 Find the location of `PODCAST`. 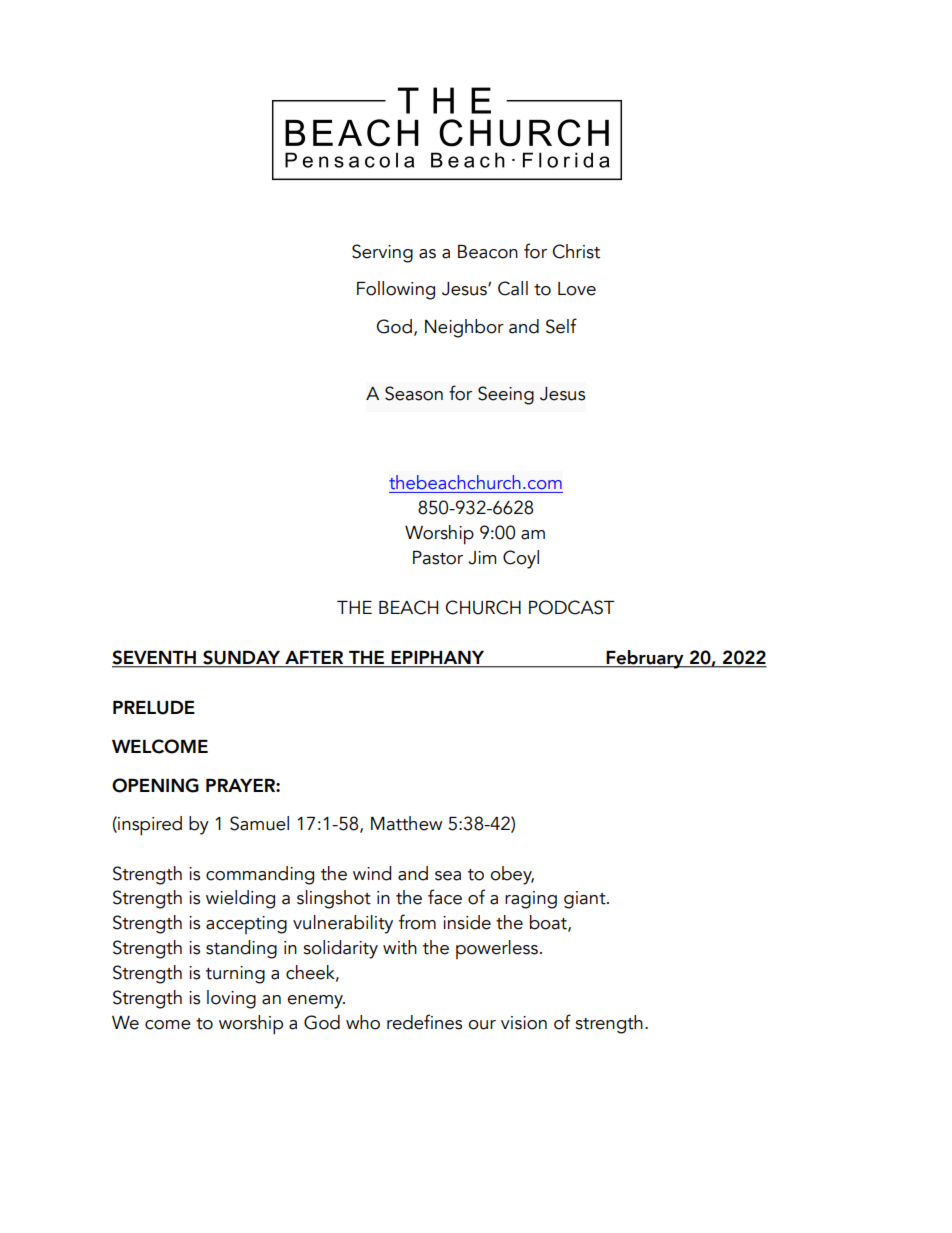

PODCAST is located at coordinates (572, 607).
